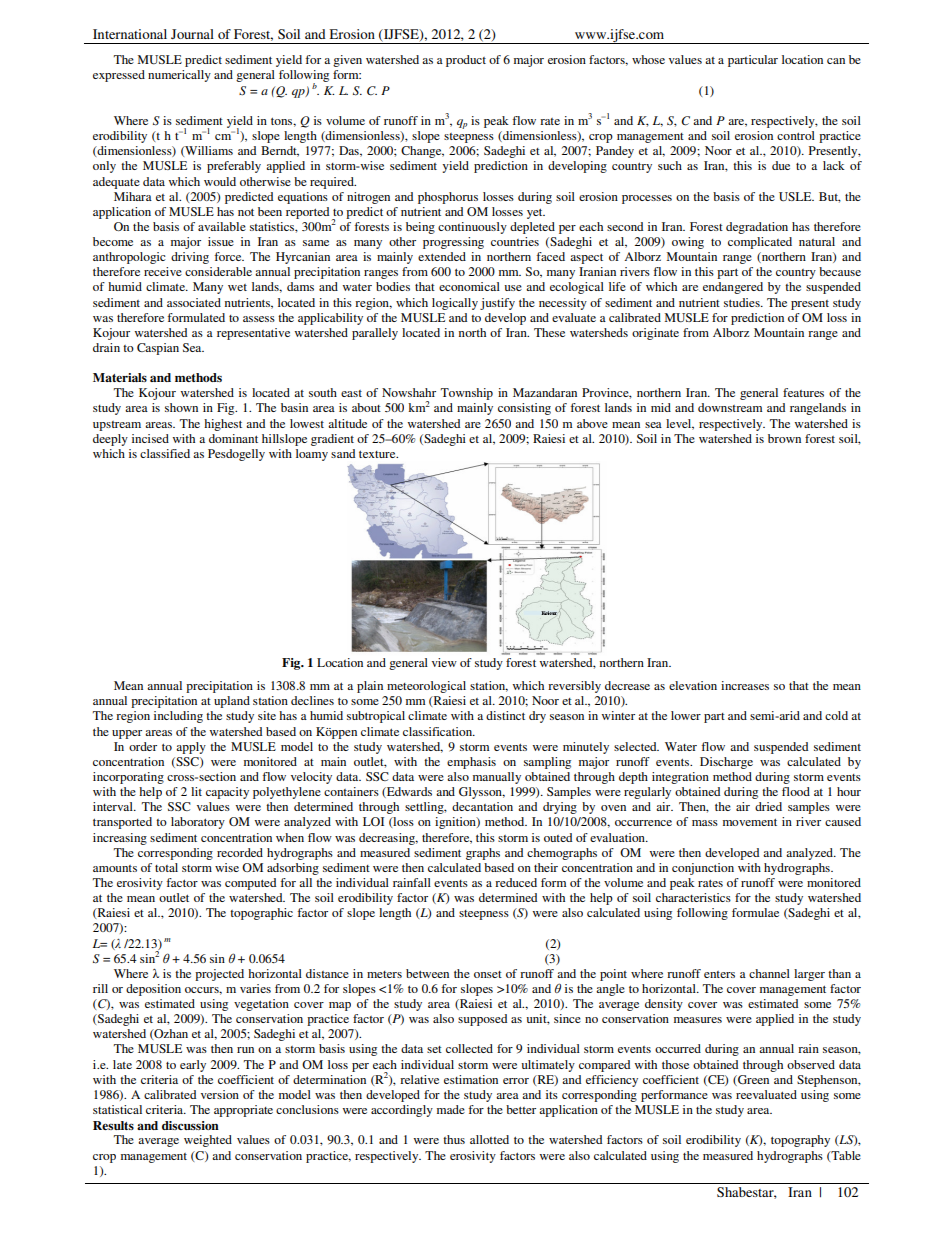  I want to click on Green, so click(752, 1080).
